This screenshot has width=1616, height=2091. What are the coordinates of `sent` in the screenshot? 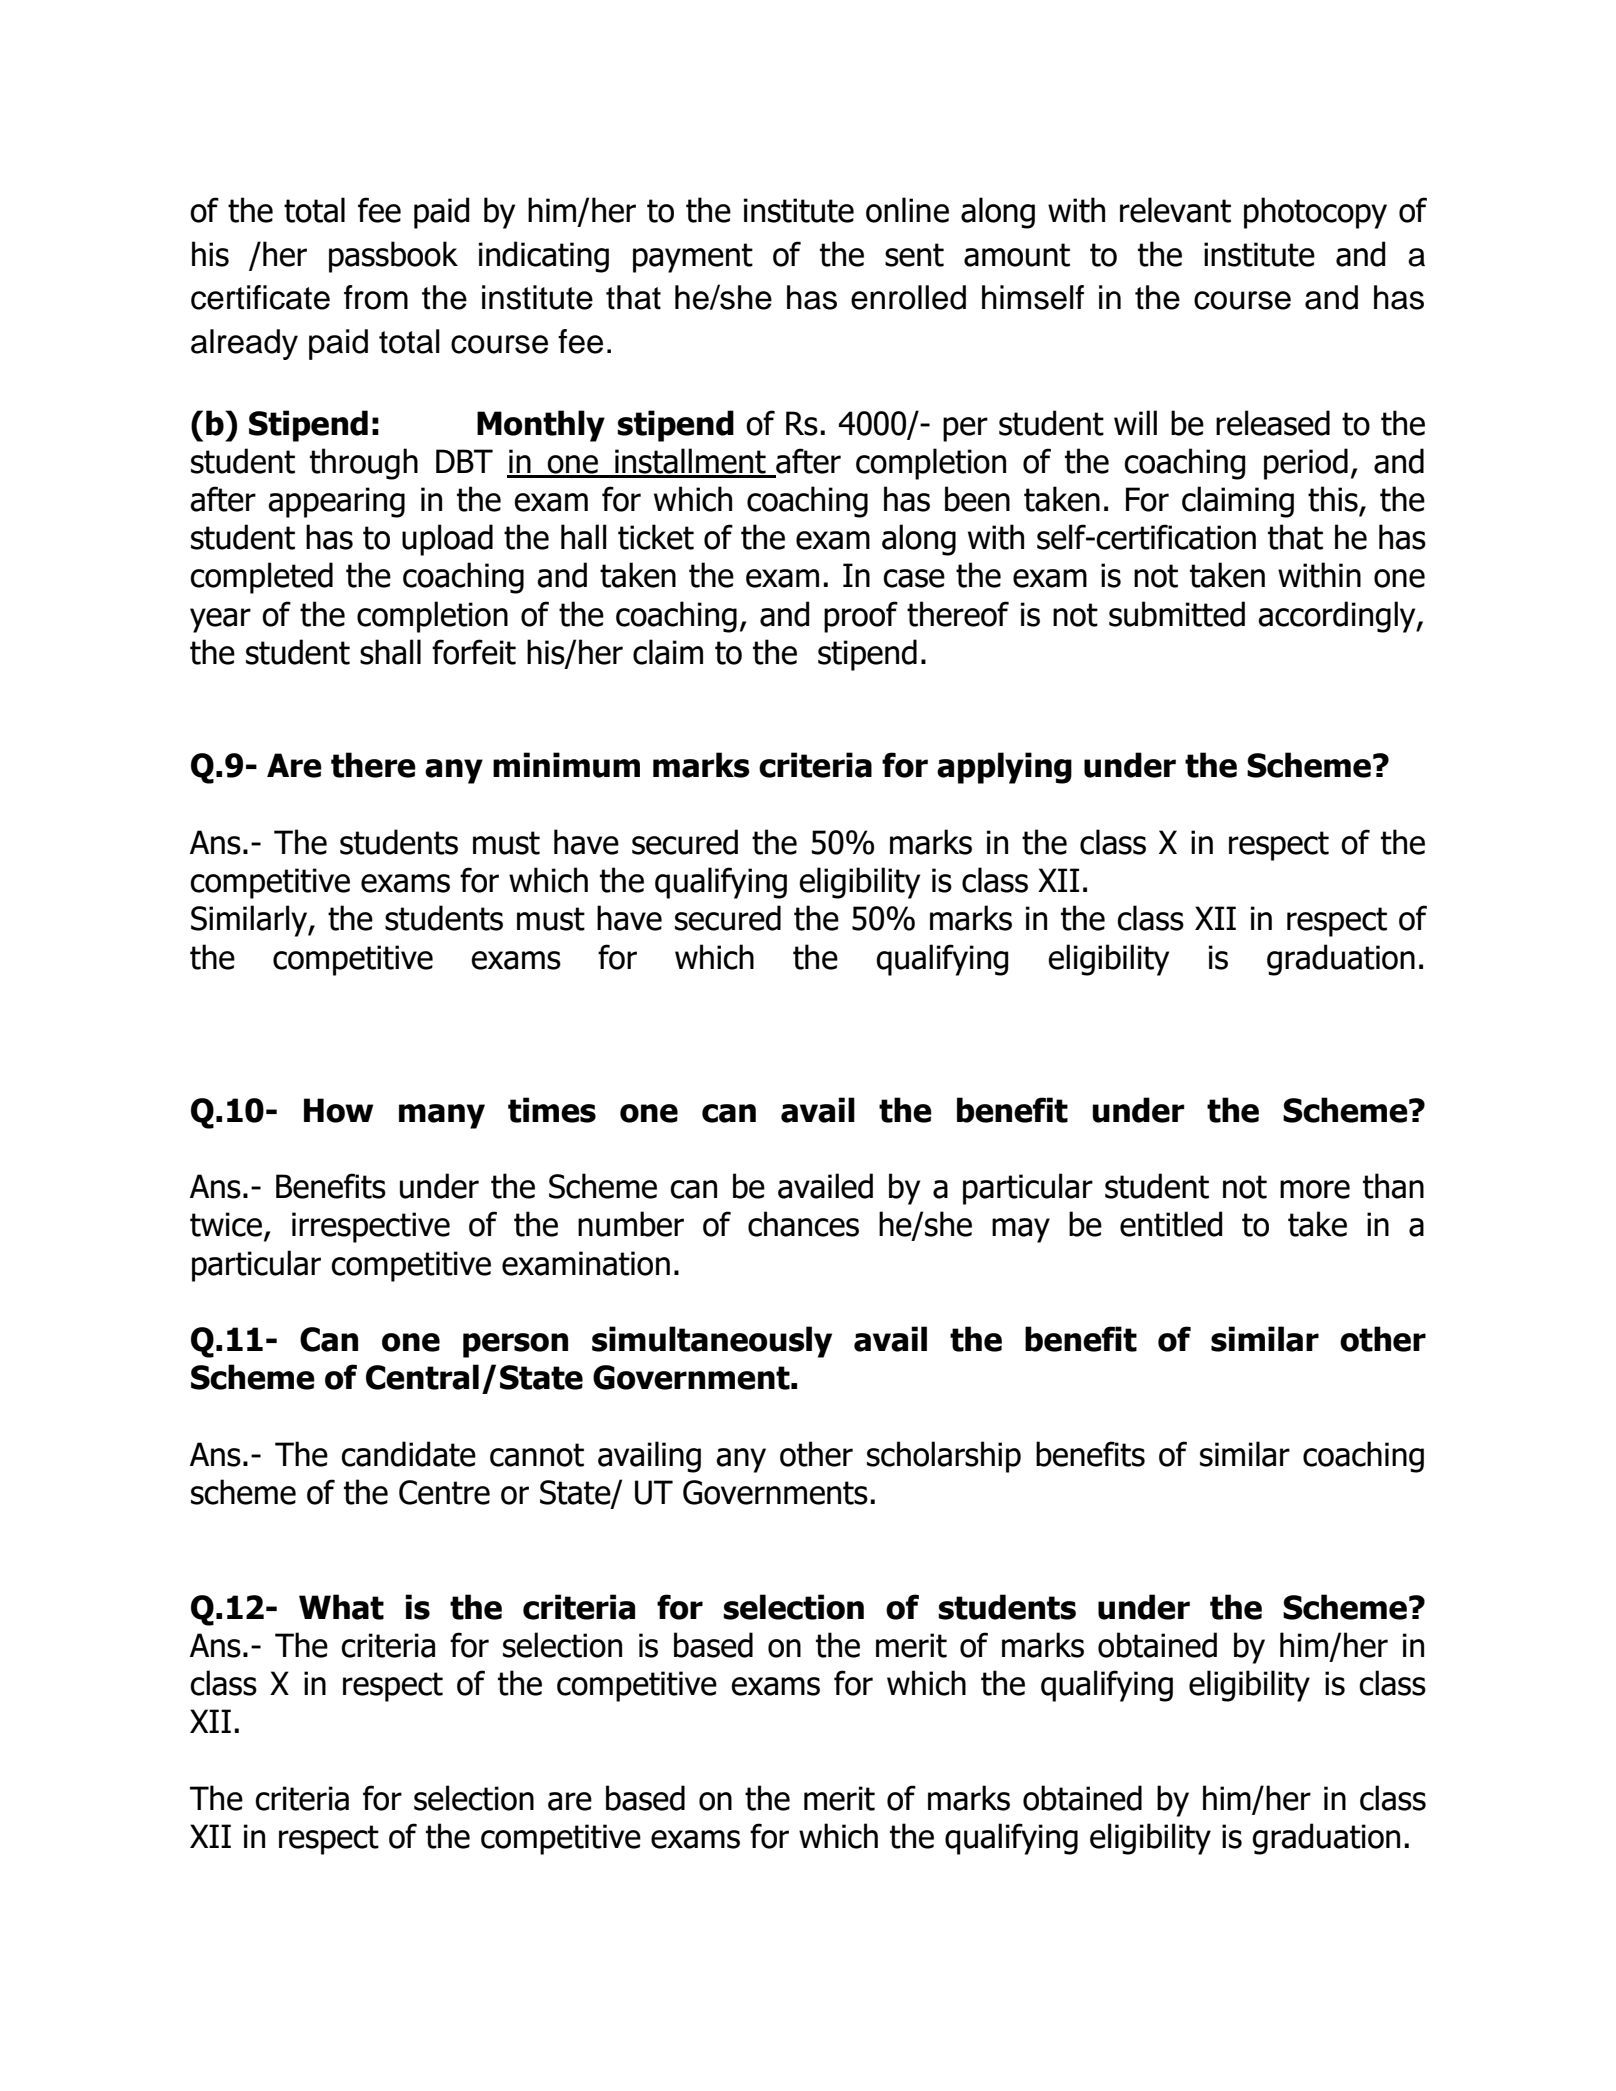 It's located at (914, 255).
